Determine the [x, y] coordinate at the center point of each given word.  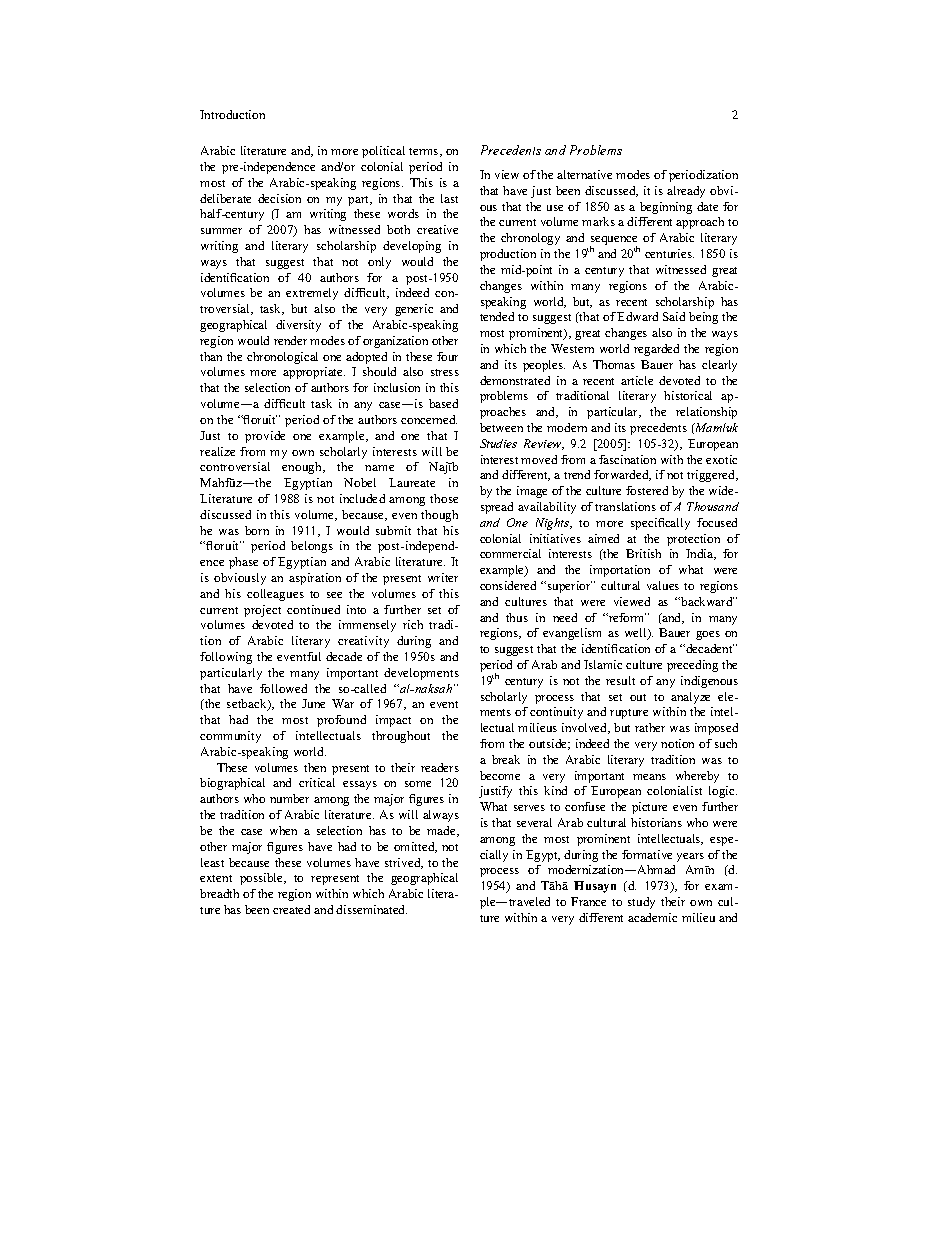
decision [279, 198]
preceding [692, 666]
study [641, 903]
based [443, 403]
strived [404, 863]
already [686, 192]
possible [263, 879]
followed [283, 688]
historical [688, 395]
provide [265, 437]
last [449, 198]
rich [413, 624]
